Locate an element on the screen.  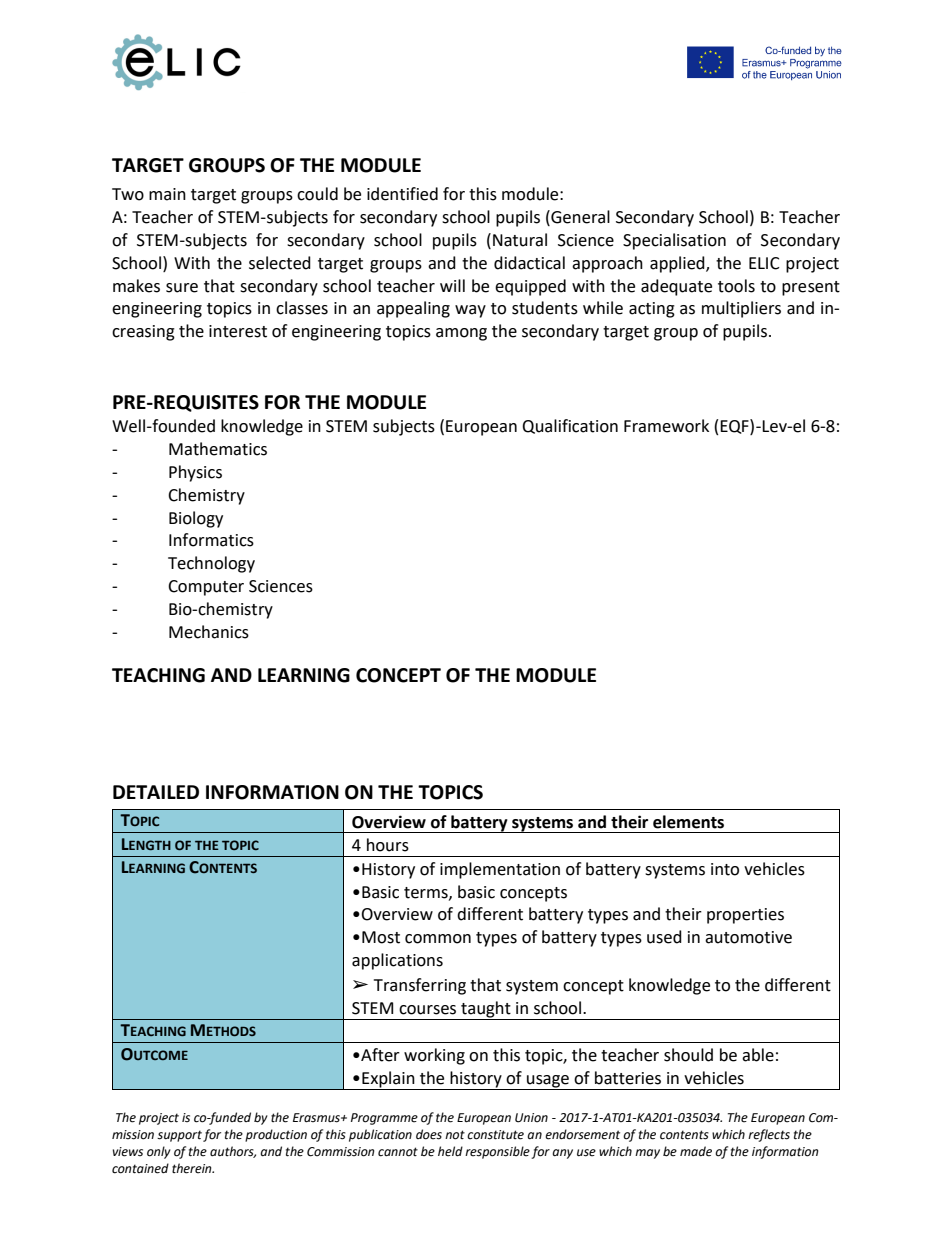
hours is located at coordinates (388, 845).
